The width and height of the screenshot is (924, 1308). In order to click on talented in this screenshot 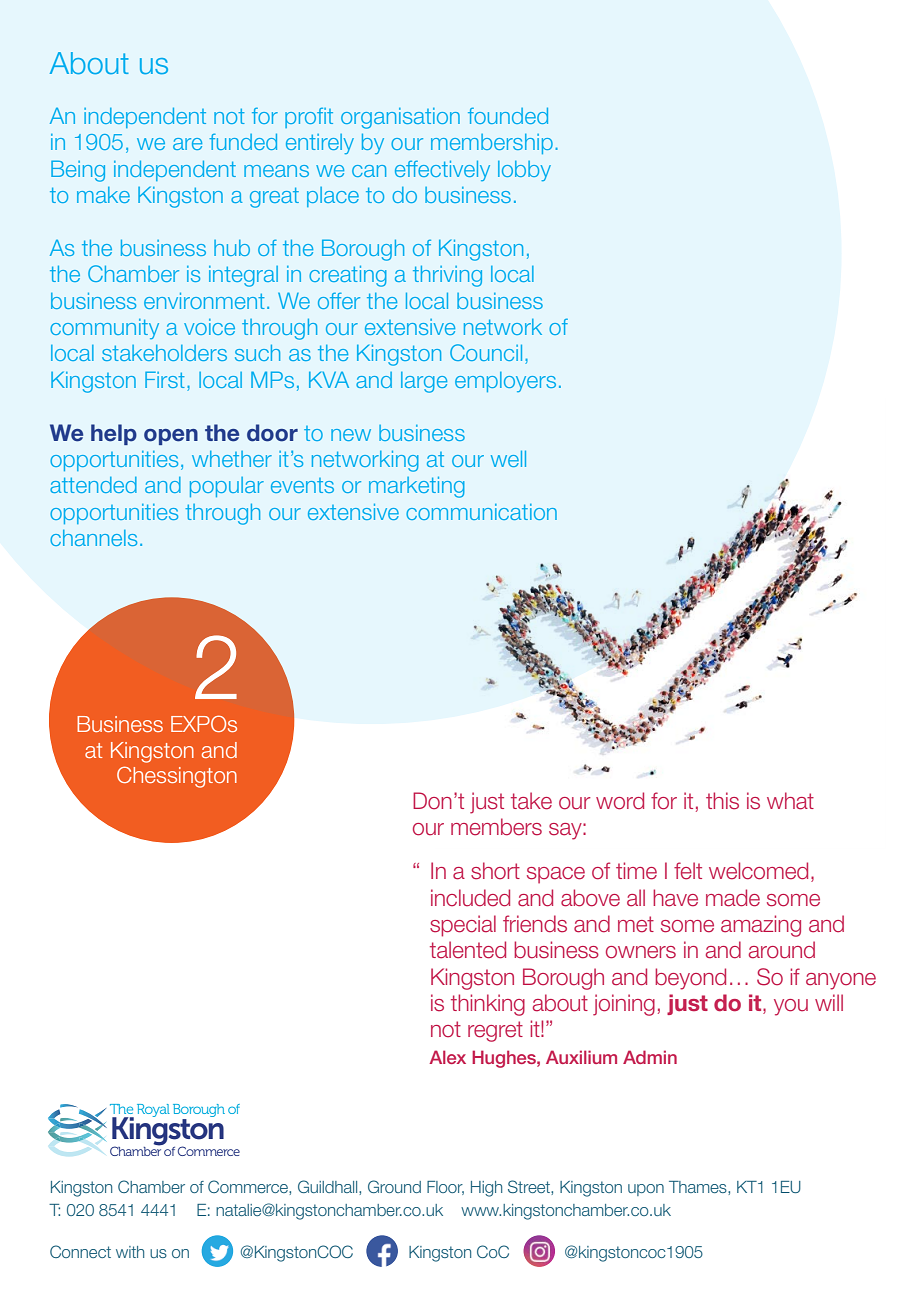, I will do `click(468, 950)`.
